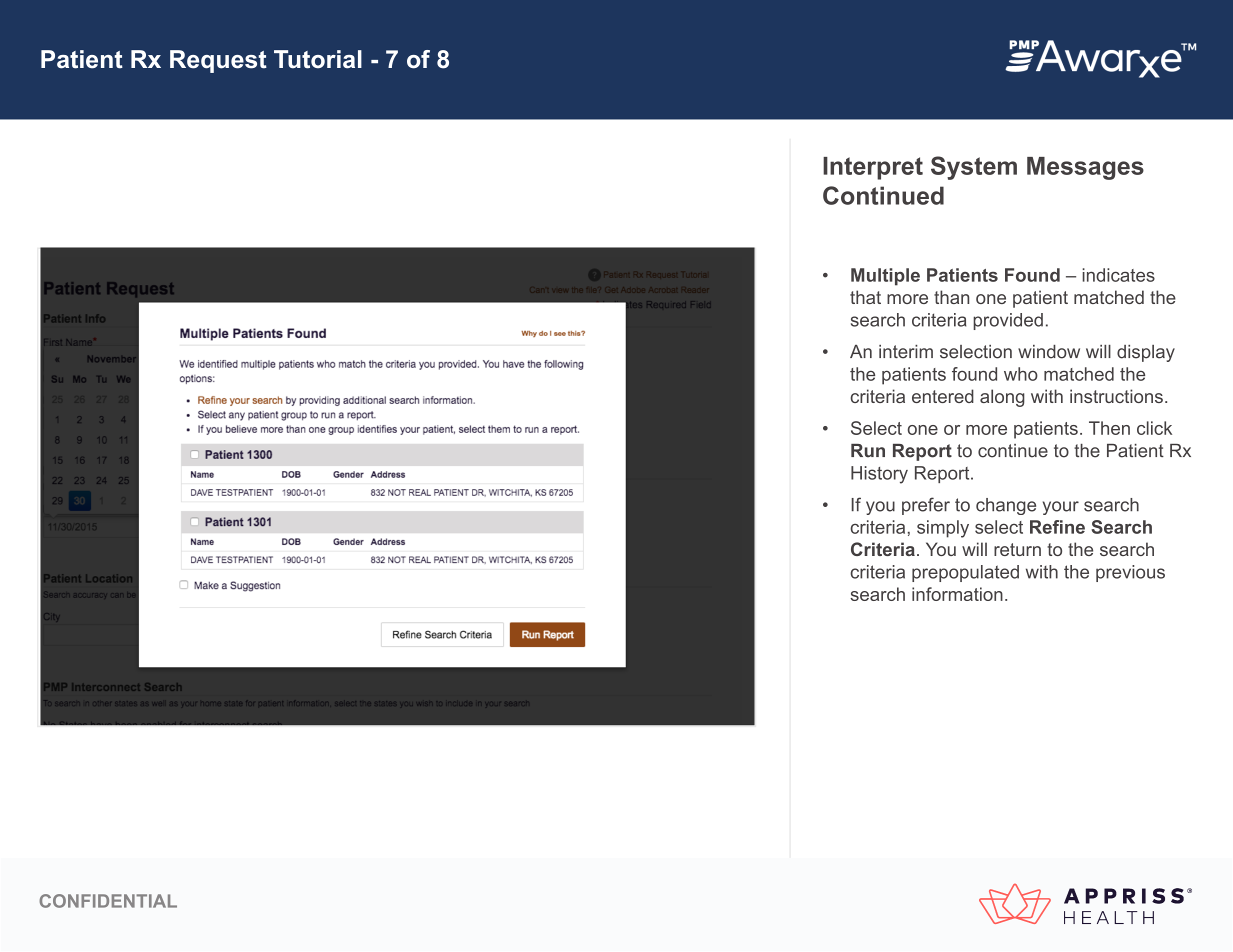 This page has height=952, width=1233. I want to click on previous, so click(1130, 573).
